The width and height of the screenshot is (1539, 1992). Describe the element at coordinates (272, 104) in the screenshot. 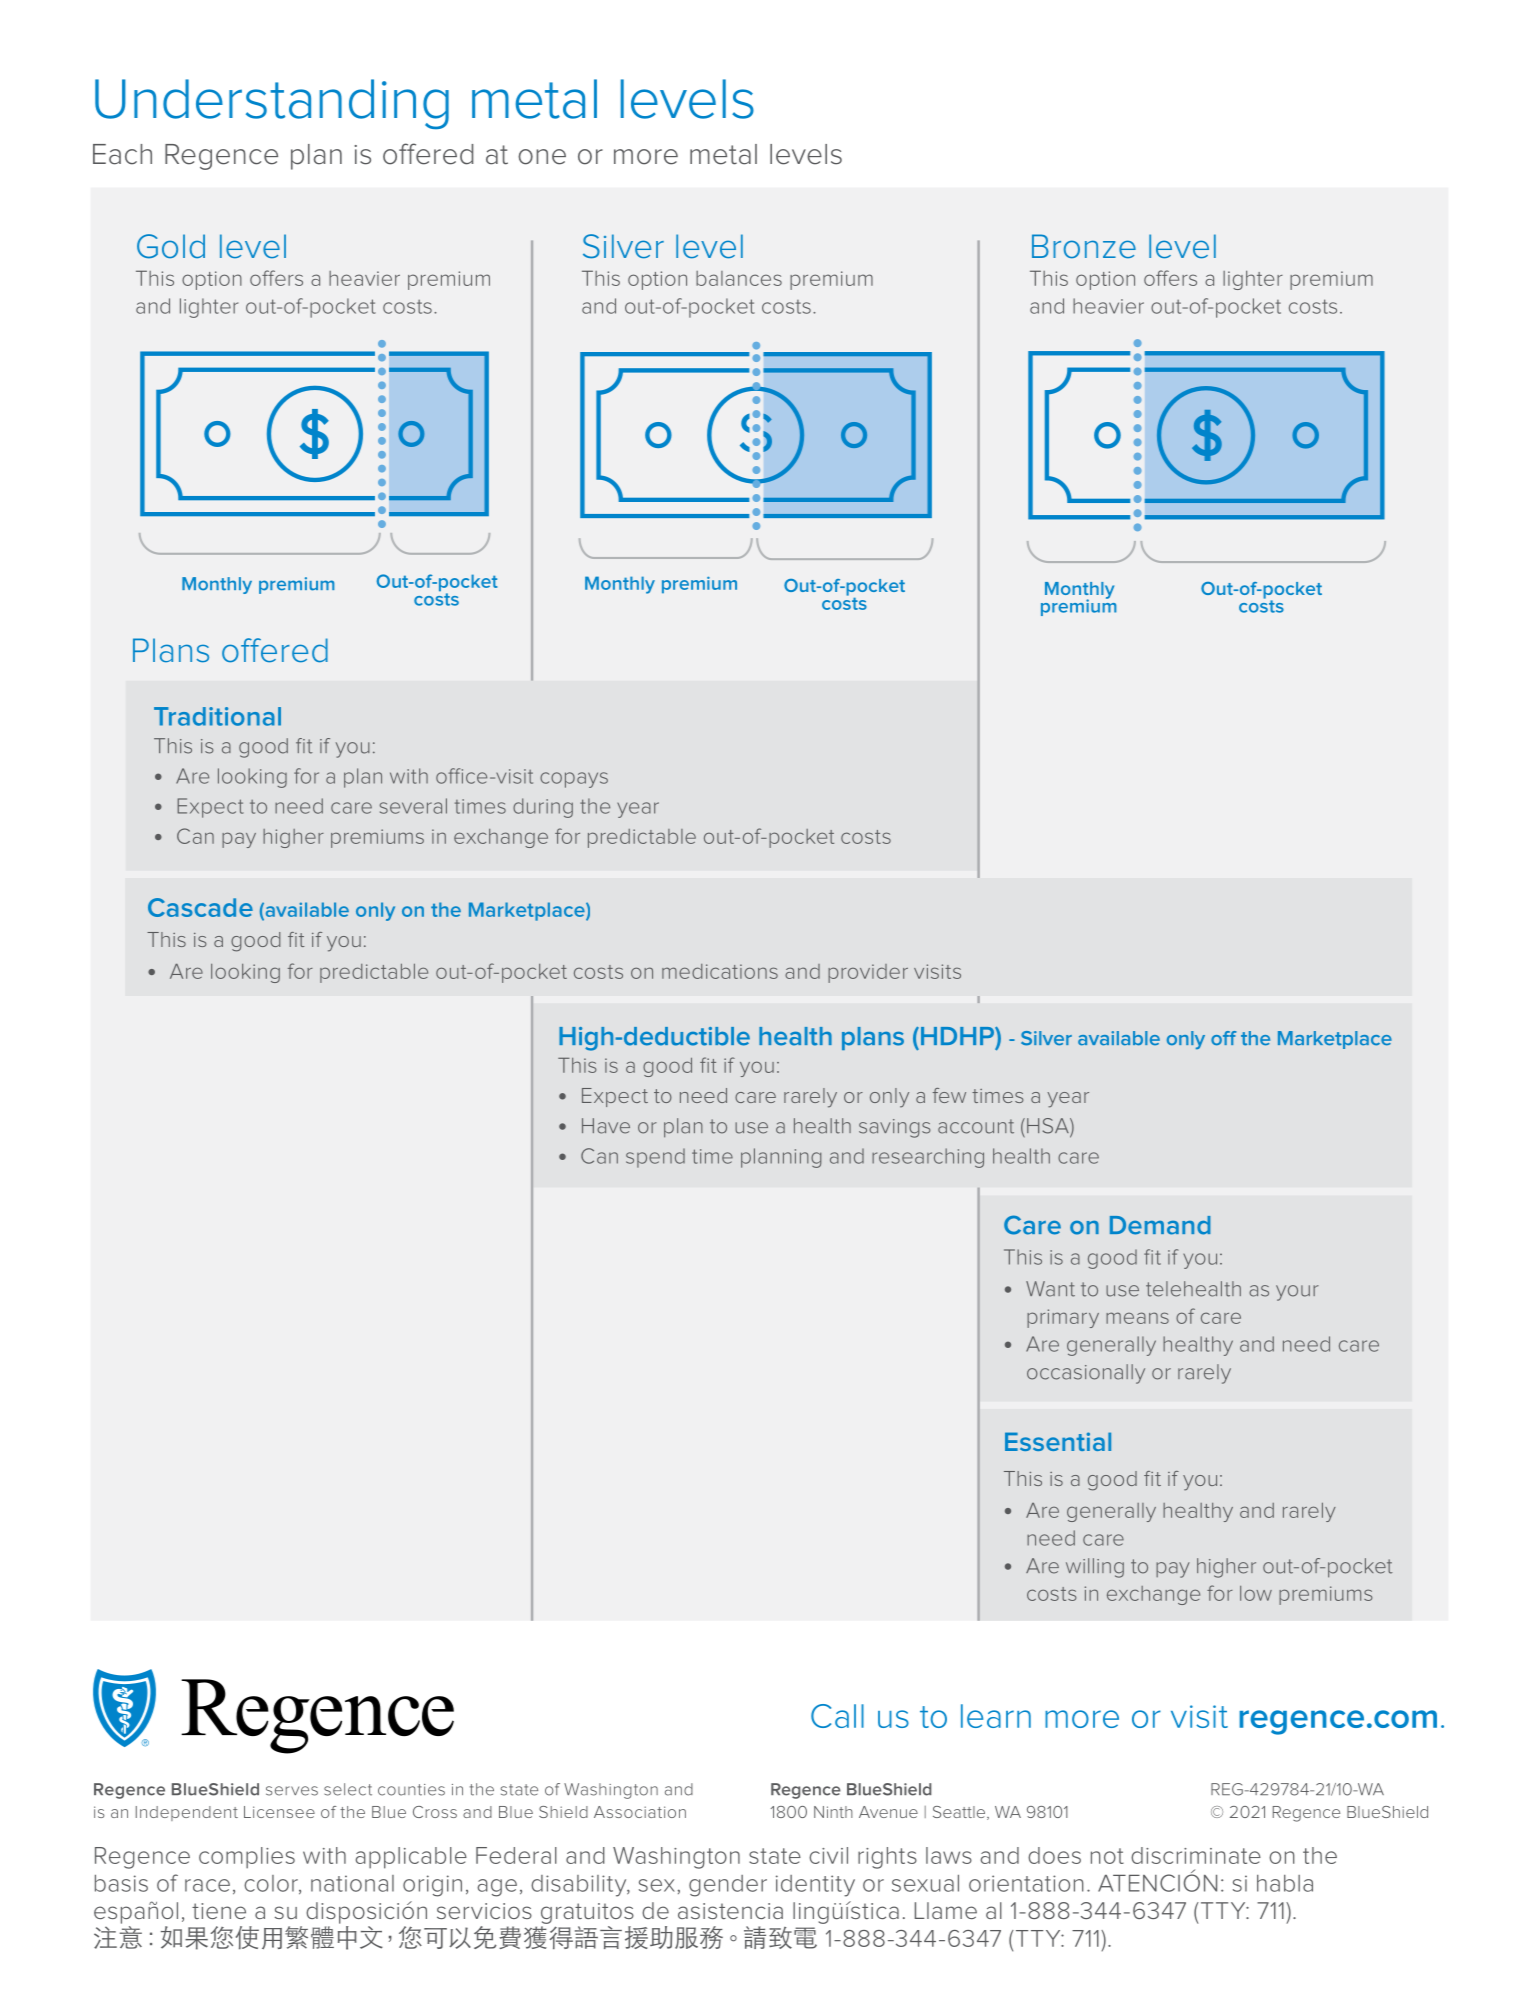

I see `Understanding` at that location.
